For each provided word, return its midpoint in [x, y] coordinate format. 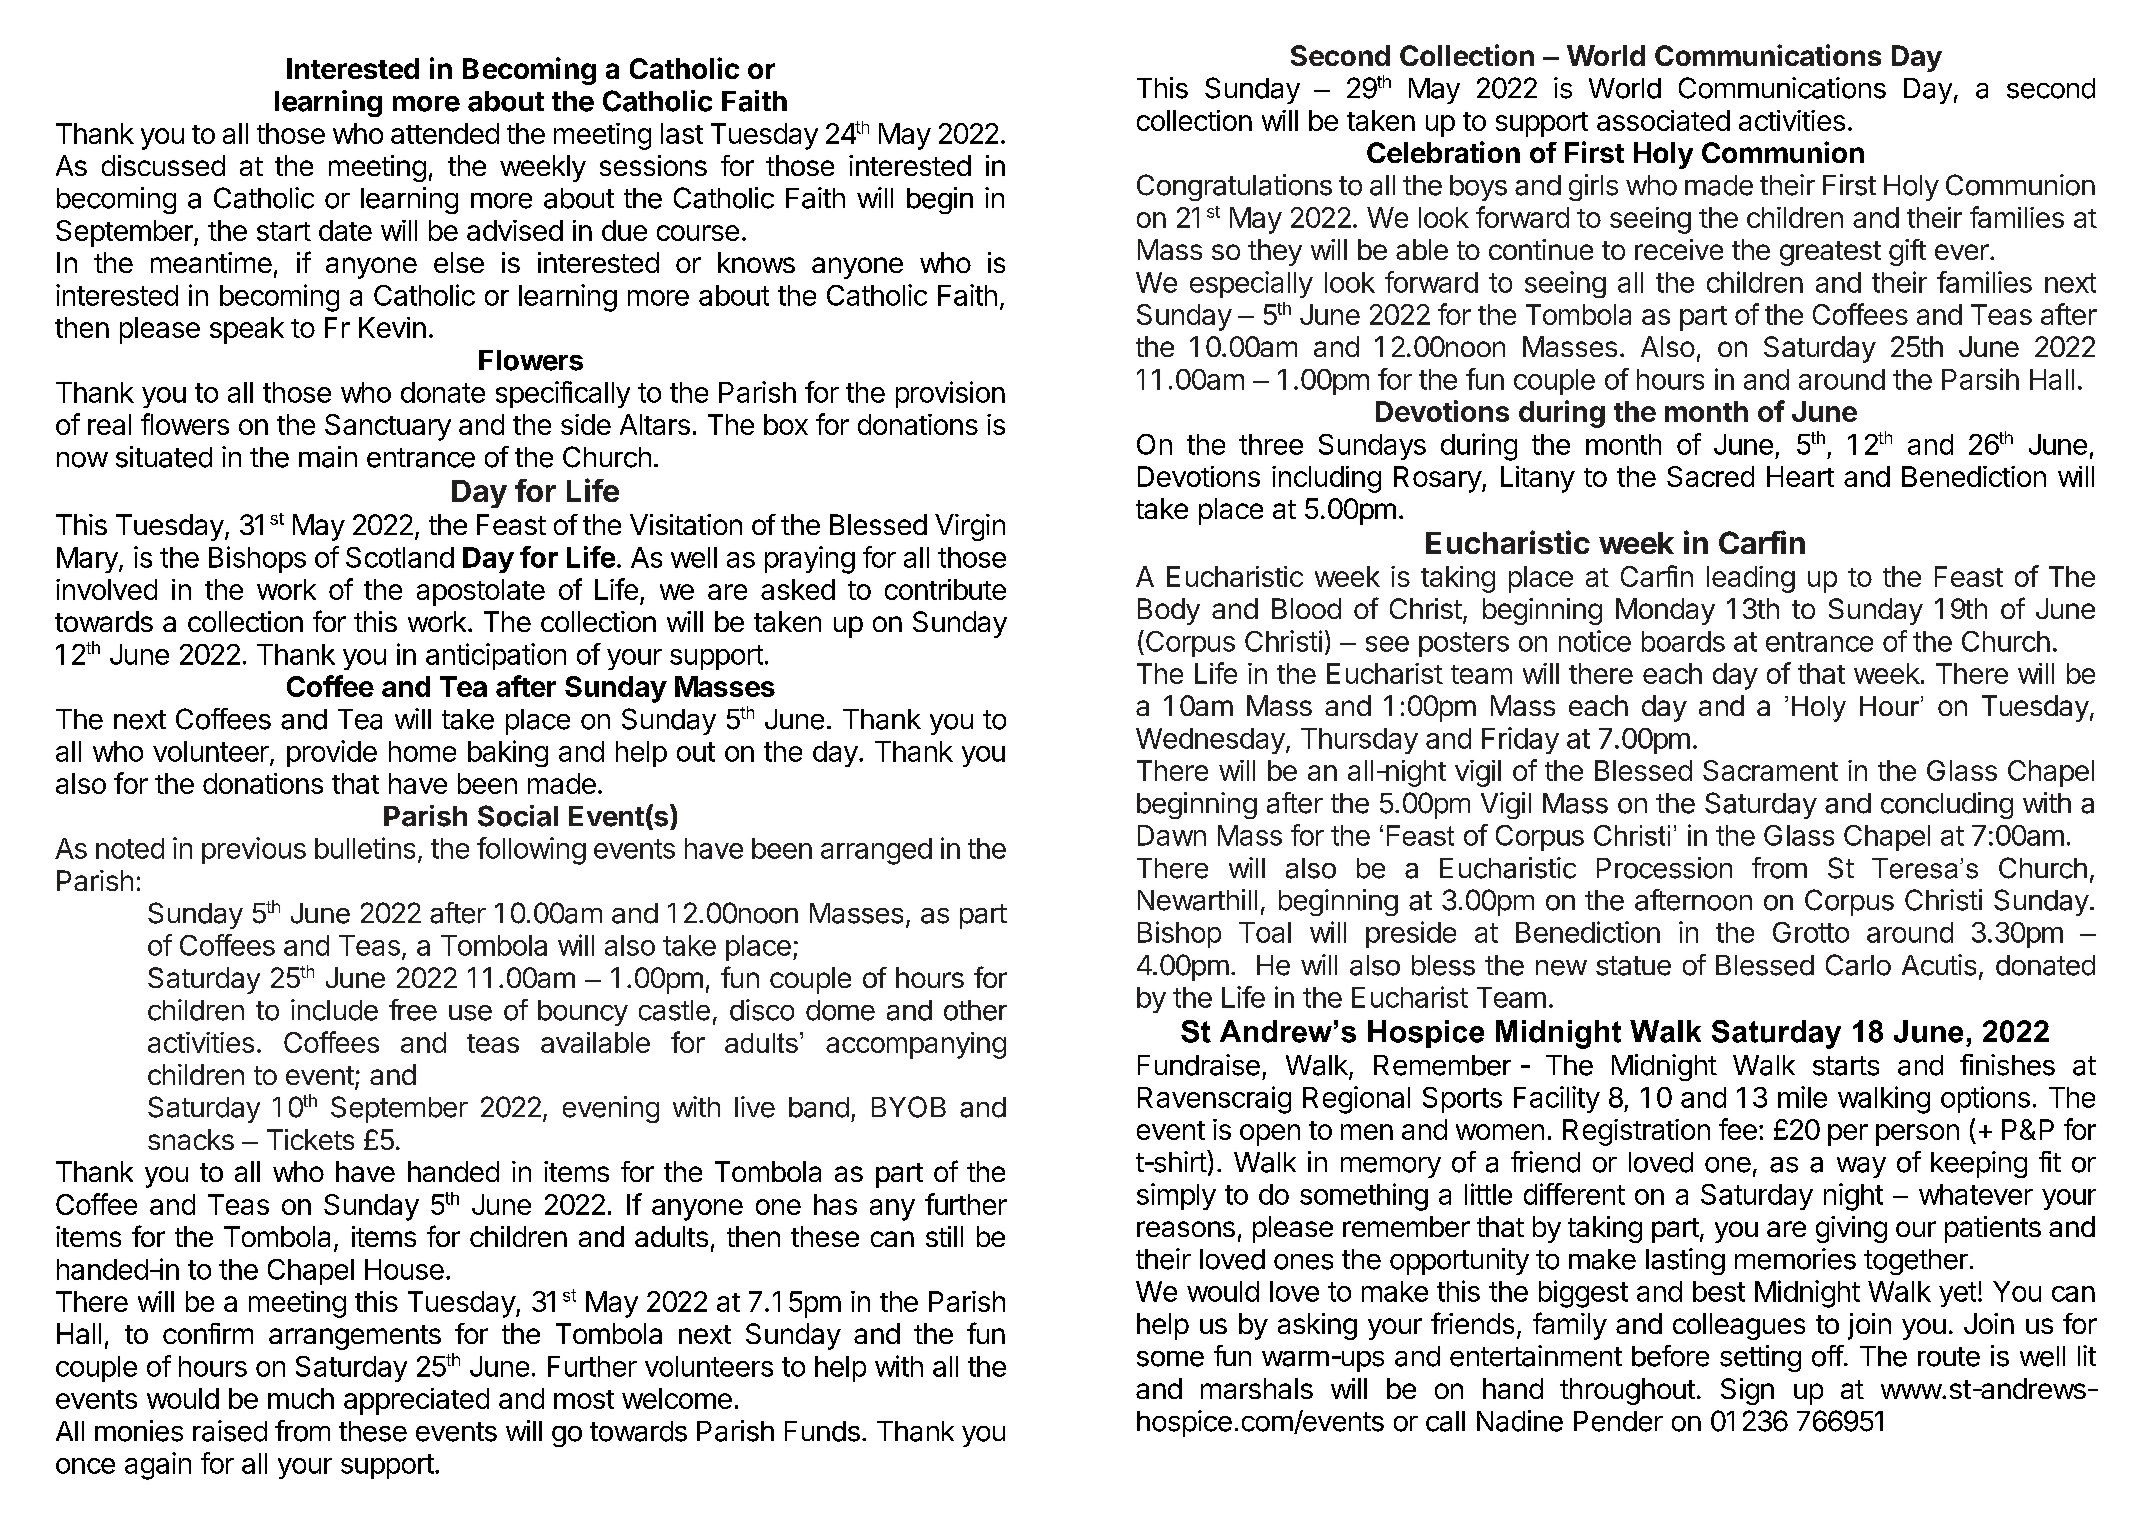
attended [445, 133]
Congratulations [1234, 187]
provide [332, 753]
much [301, 1398]
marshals [1257, 1388]
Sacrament [1770, 770]
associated [1663, 120]
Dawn [1172, 835]
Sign [1747, 1391]
